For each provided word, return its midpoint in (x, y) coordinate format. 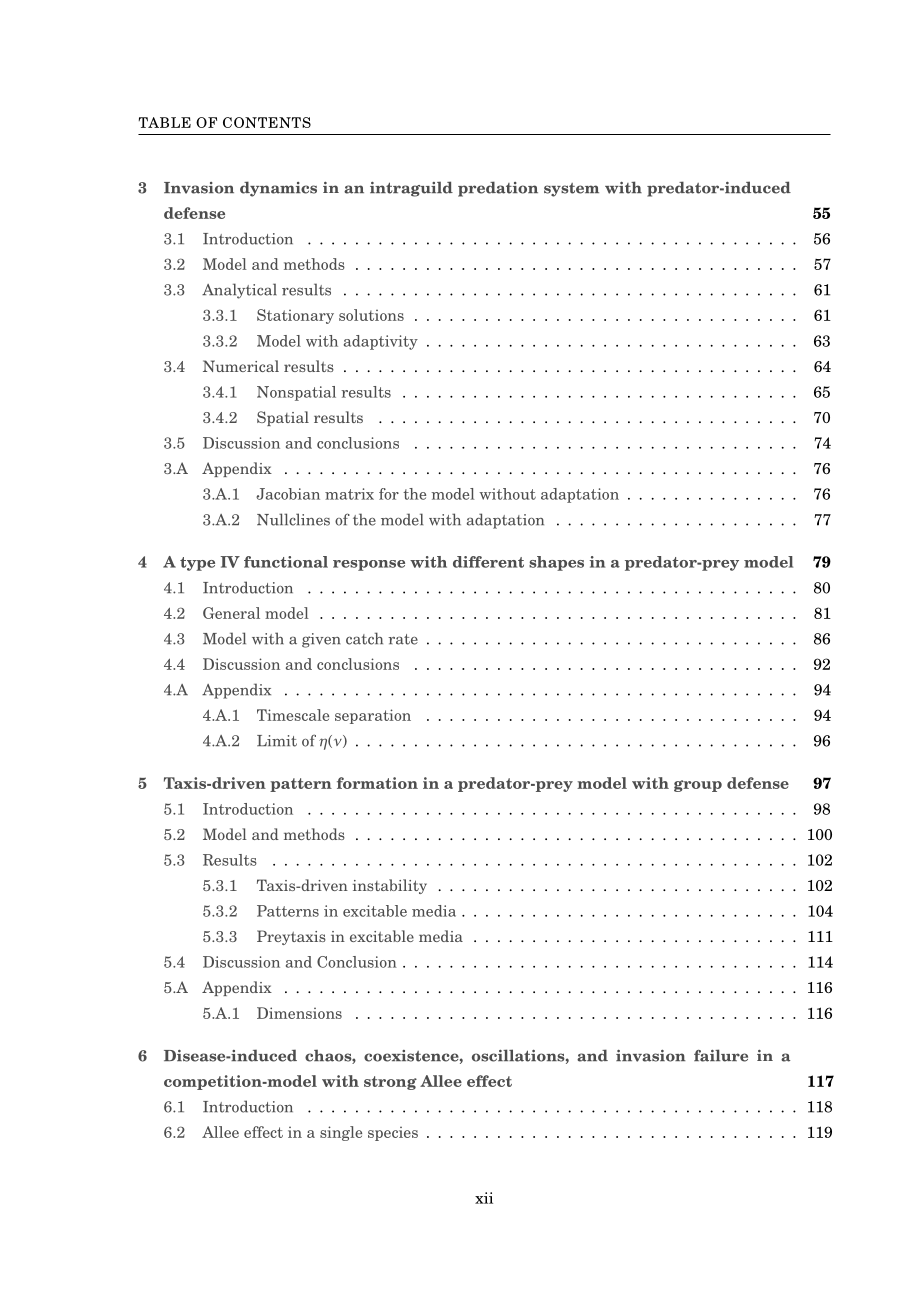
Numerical (241, 366)
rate (403, 639)
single (341, 1133)
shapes (556, 563)
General (231, 613)
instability (390, 886)
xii (484, 1198)
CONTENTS (267, 122)
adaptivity (381, 342)
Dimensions (299, 1013)
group (698, 786)
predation (498, 189)
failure (721, 1055)
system (571, 190)
